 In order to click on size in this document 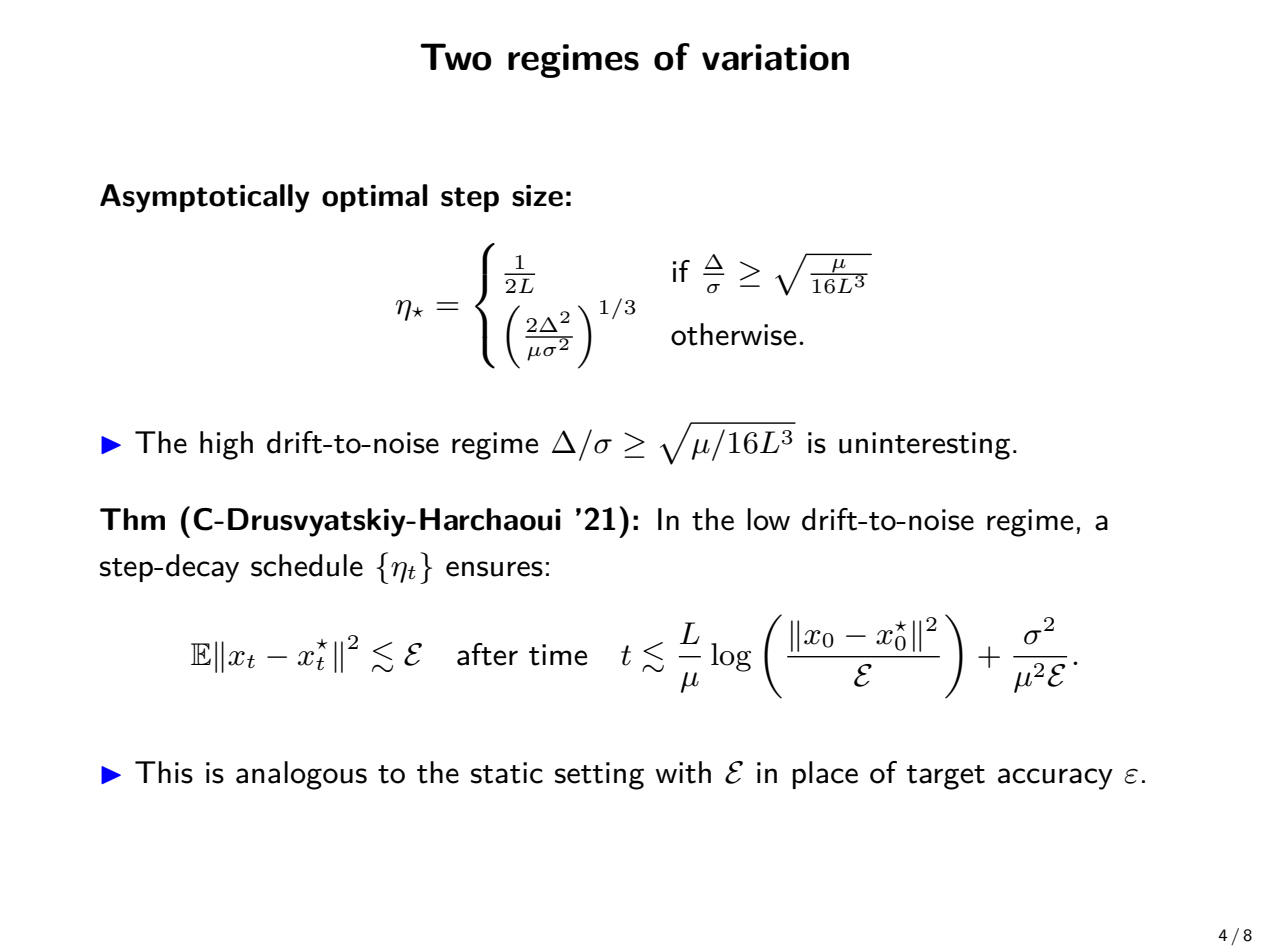, I will do `click(537, 196)`.
